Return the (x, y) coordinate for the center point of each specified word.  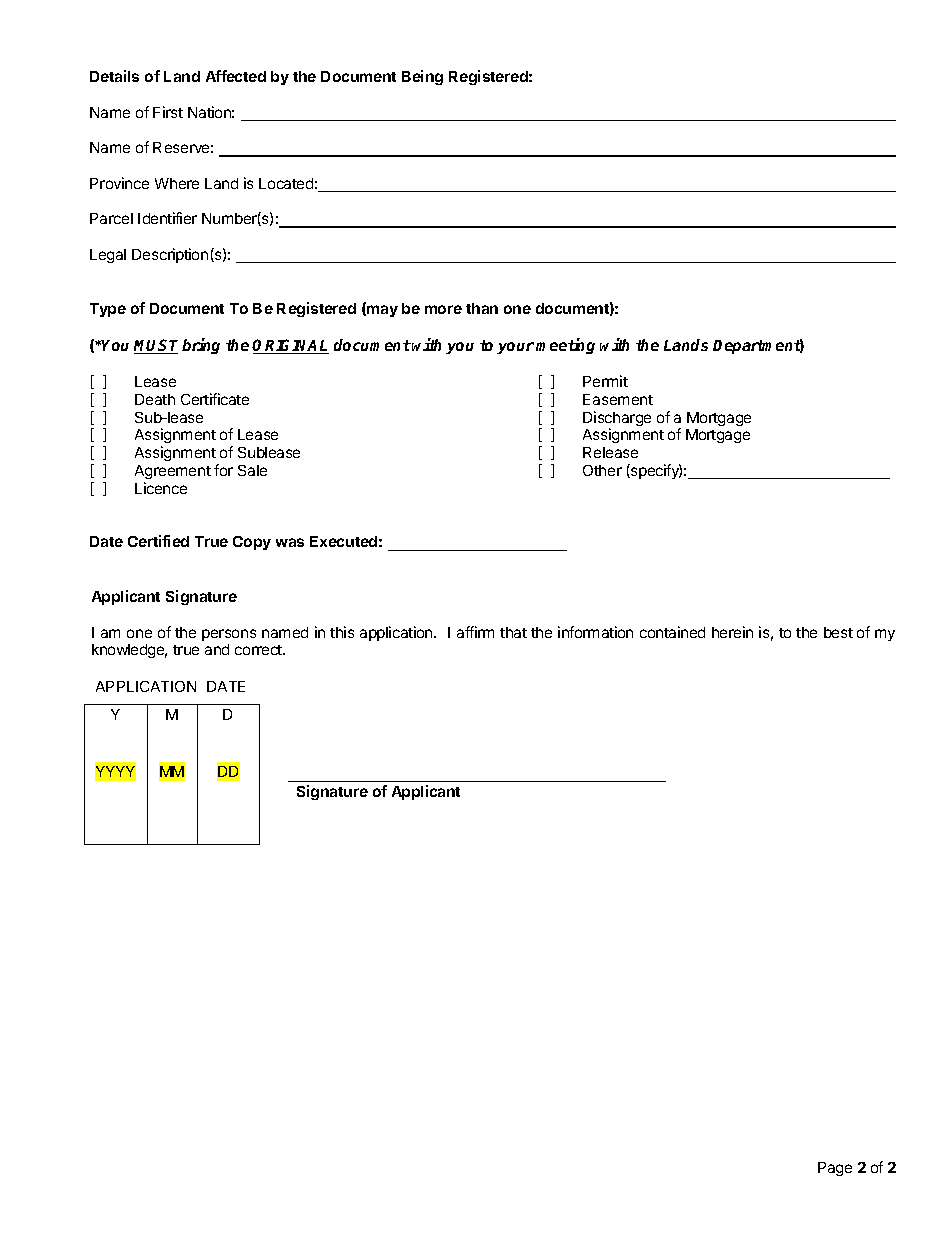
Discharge (617, 420)
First (168, 112)
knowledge (129, 651)
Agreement (173, 472)
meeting (565, 346)
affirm (475, 632)
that (513, 632)
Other (602, 470)
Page (835, 1169)
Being (422, 77)
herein (732, 632)
